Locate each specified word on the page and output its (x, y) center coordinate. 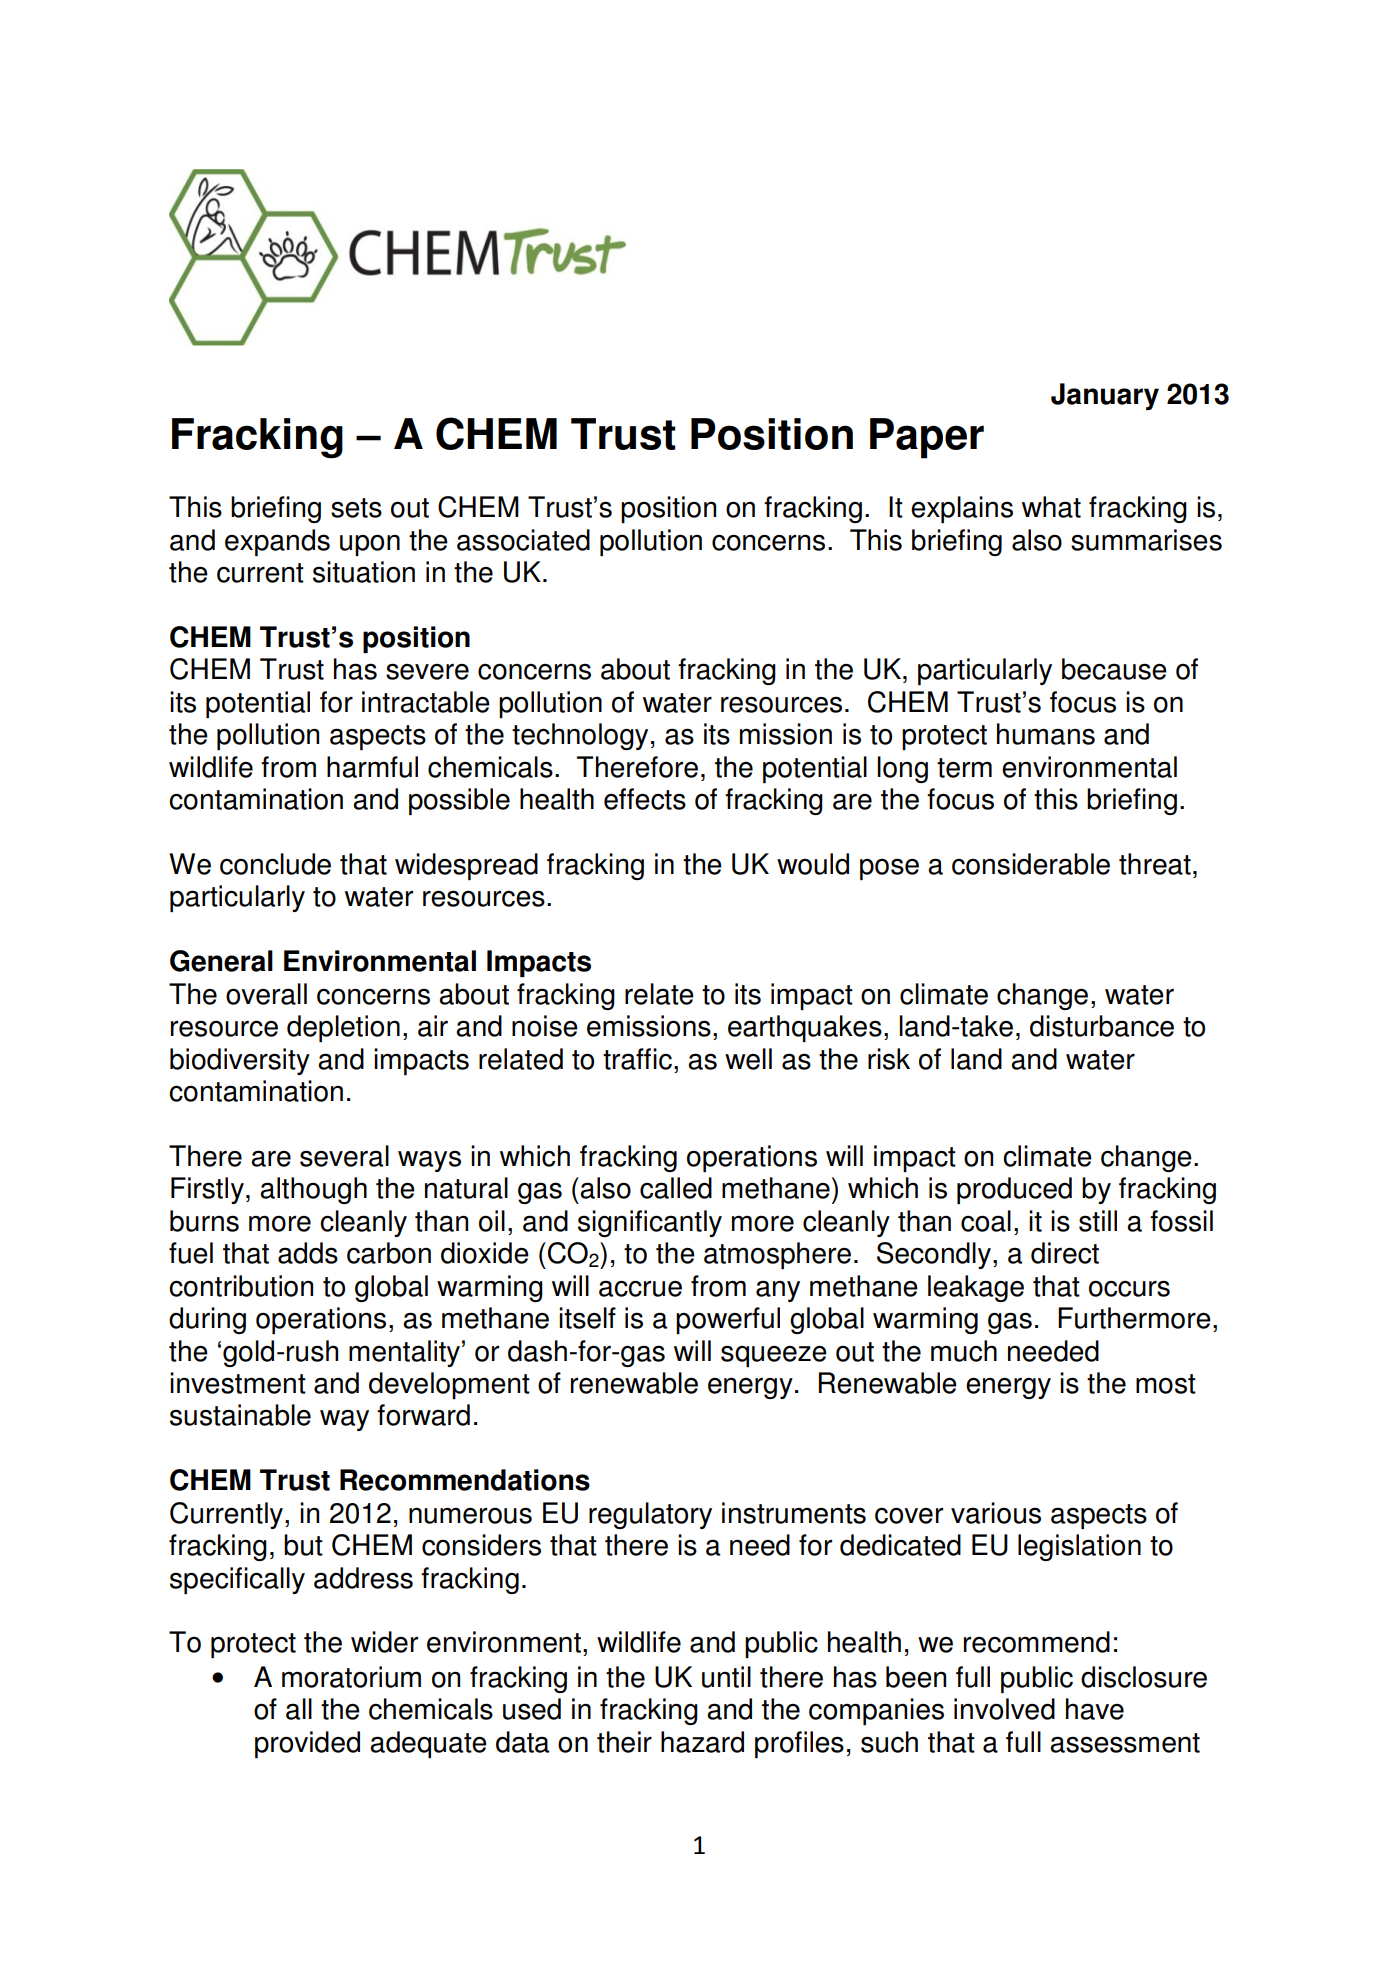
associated (523, 540)
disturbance (1102, 1026)
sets (356, 508)
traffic (637, 1059)
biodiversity (240, 1061)
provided (307, 1744)
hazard (702, 1742)
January (1105, 396)
